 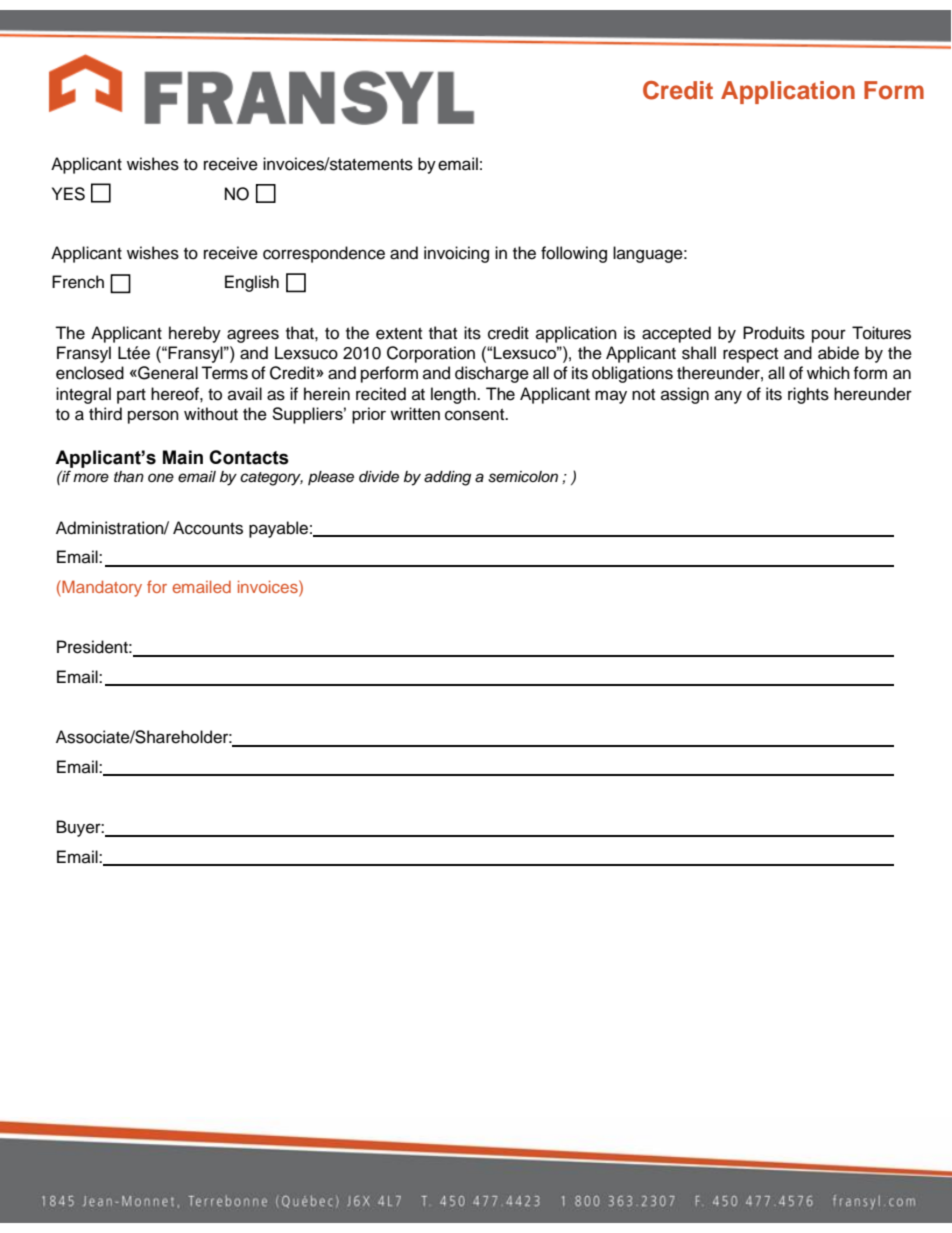 I want to click on invoicing, so click(x=456, y=254).
